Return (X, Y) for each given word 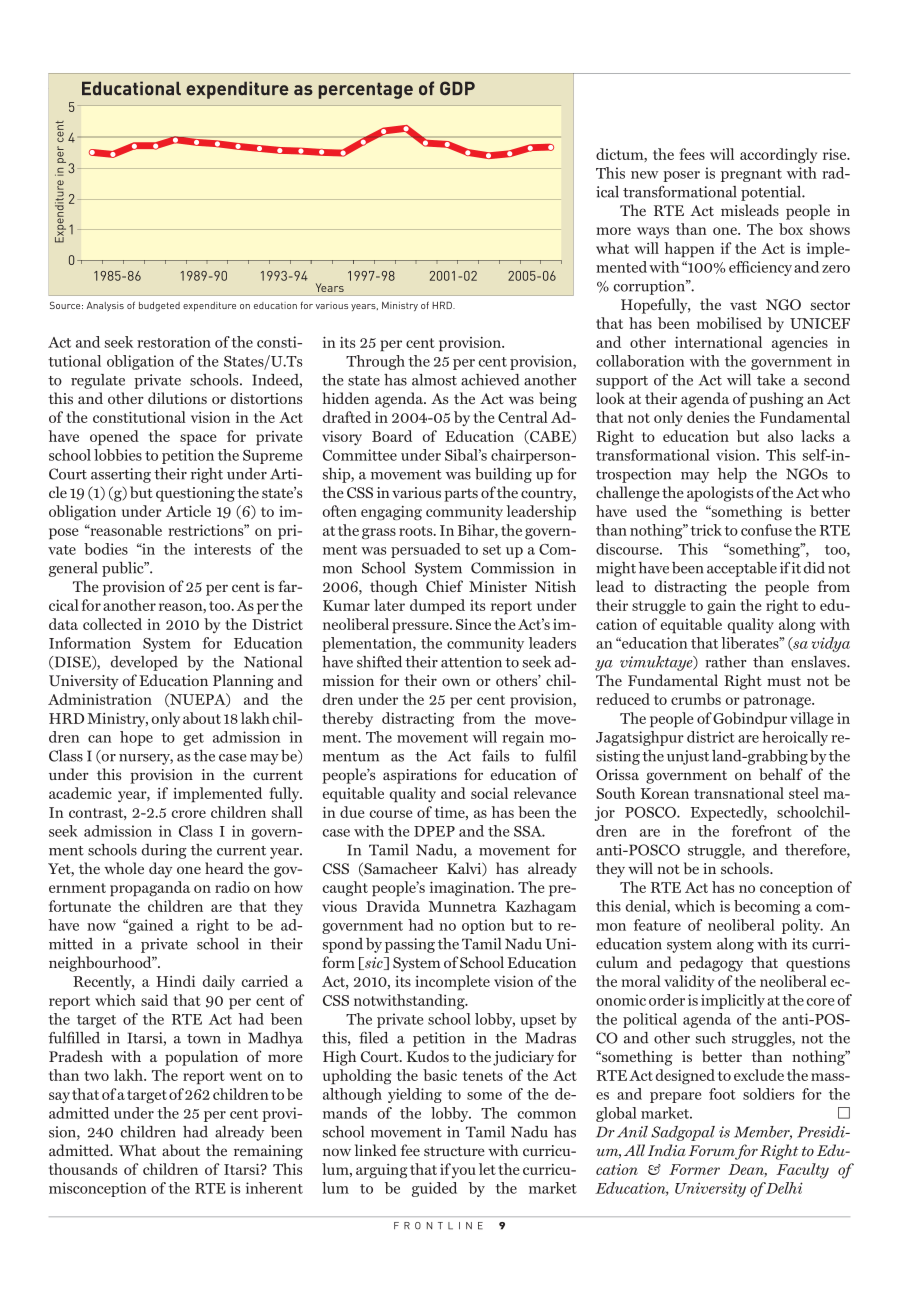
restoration (174, 342)
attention (471, 662)
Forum (712, 1152)
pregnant (751, 175)
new (645, 175)
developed (144, 663)
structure (454, 1151)
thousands (83, 1169)
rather (725, 662)
